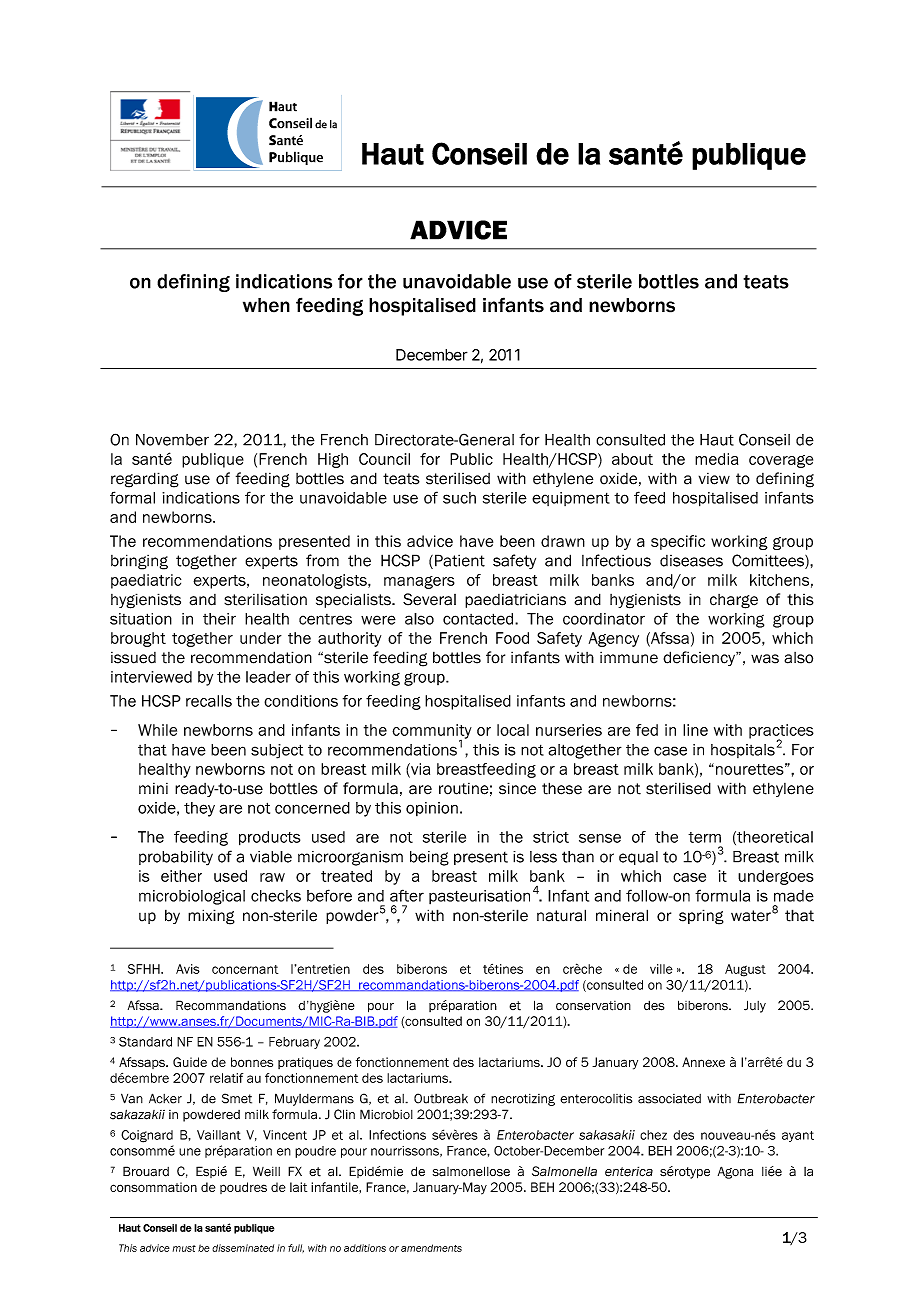  I want to click on bringing, so click(139, 562).
